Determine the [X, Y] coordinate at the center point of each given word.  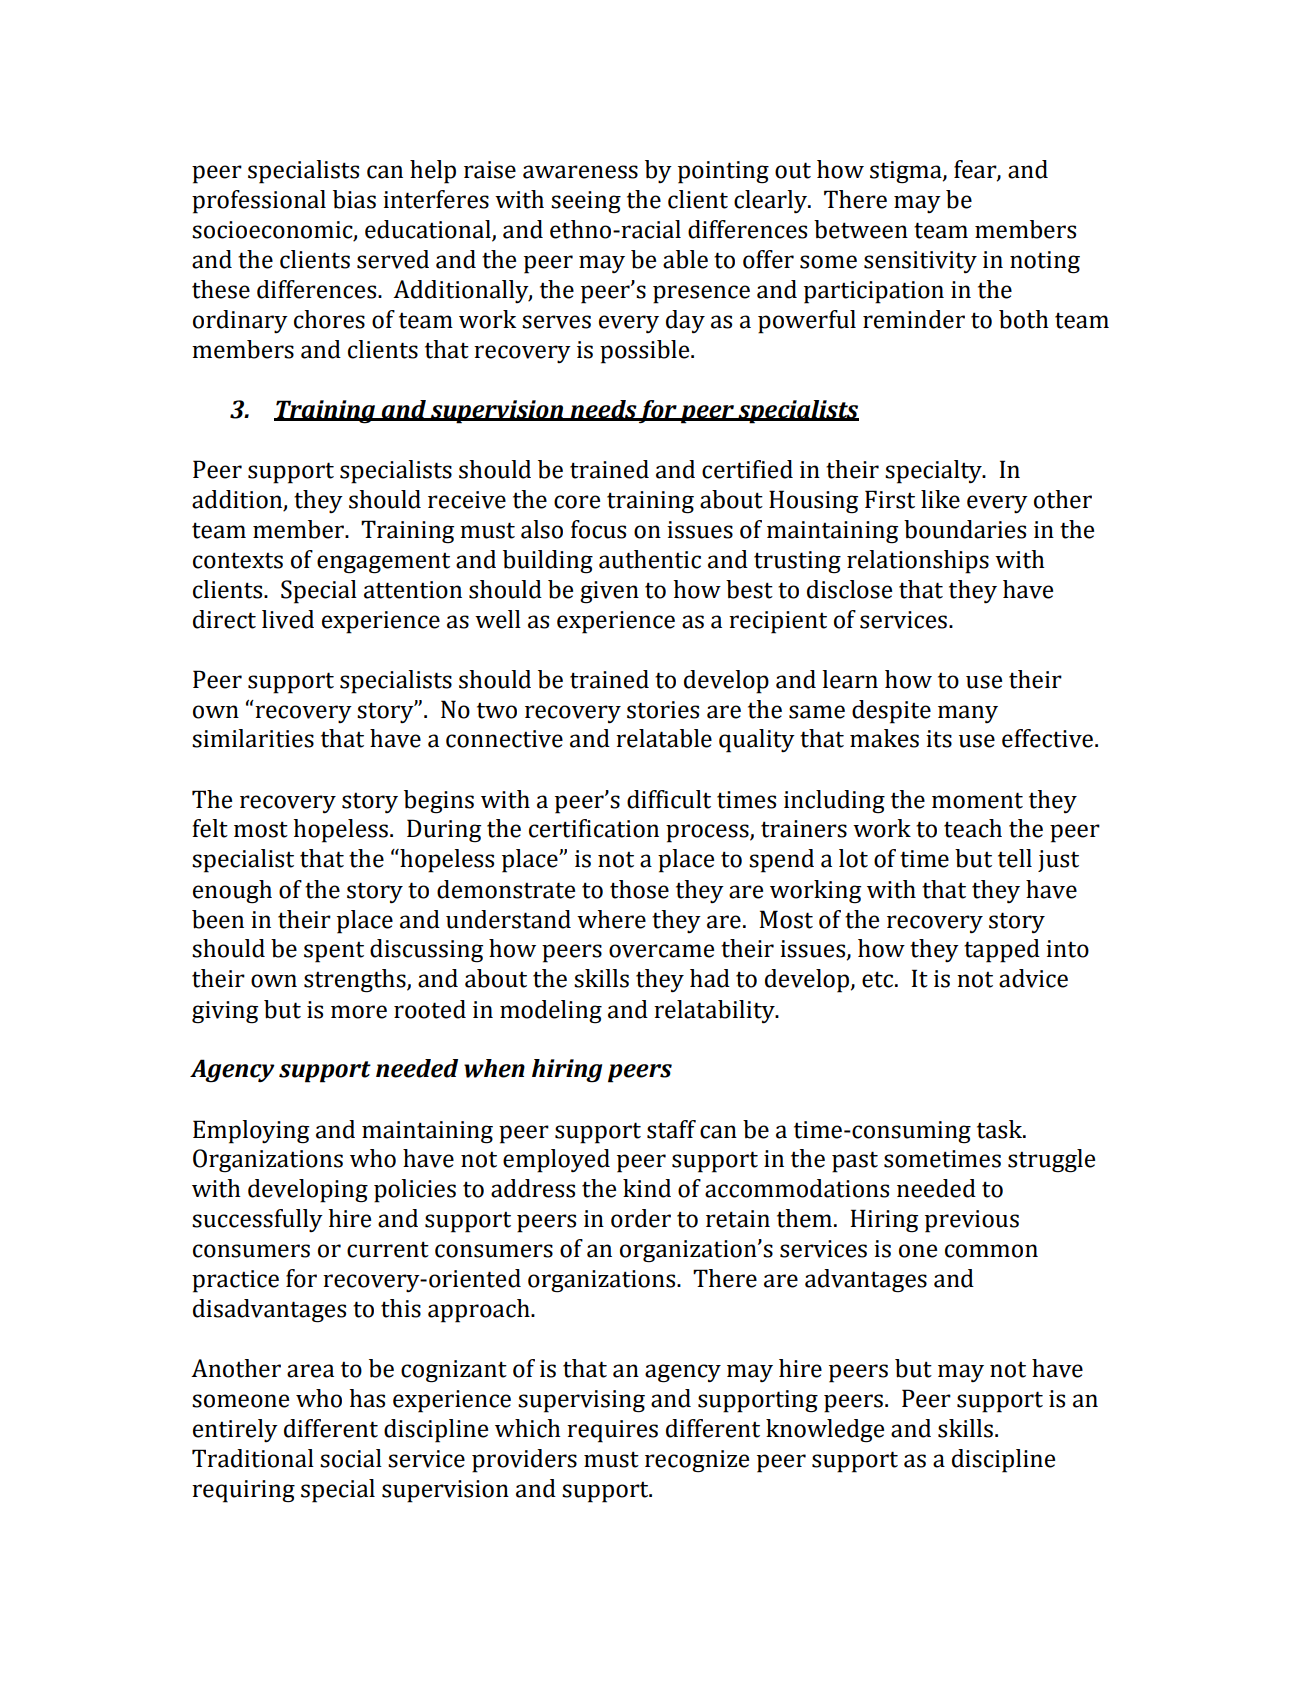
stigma [907, 172]
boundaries [965, 529]
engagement [383, 563]
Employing [251, 1132]
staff [671, 1129]
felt [210, 828]
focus [598, 529]
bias [354, 199]
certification [594, 828]
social [351, 1458]
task [1001, 1129]
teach [973, 828]
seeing [586, 202]
